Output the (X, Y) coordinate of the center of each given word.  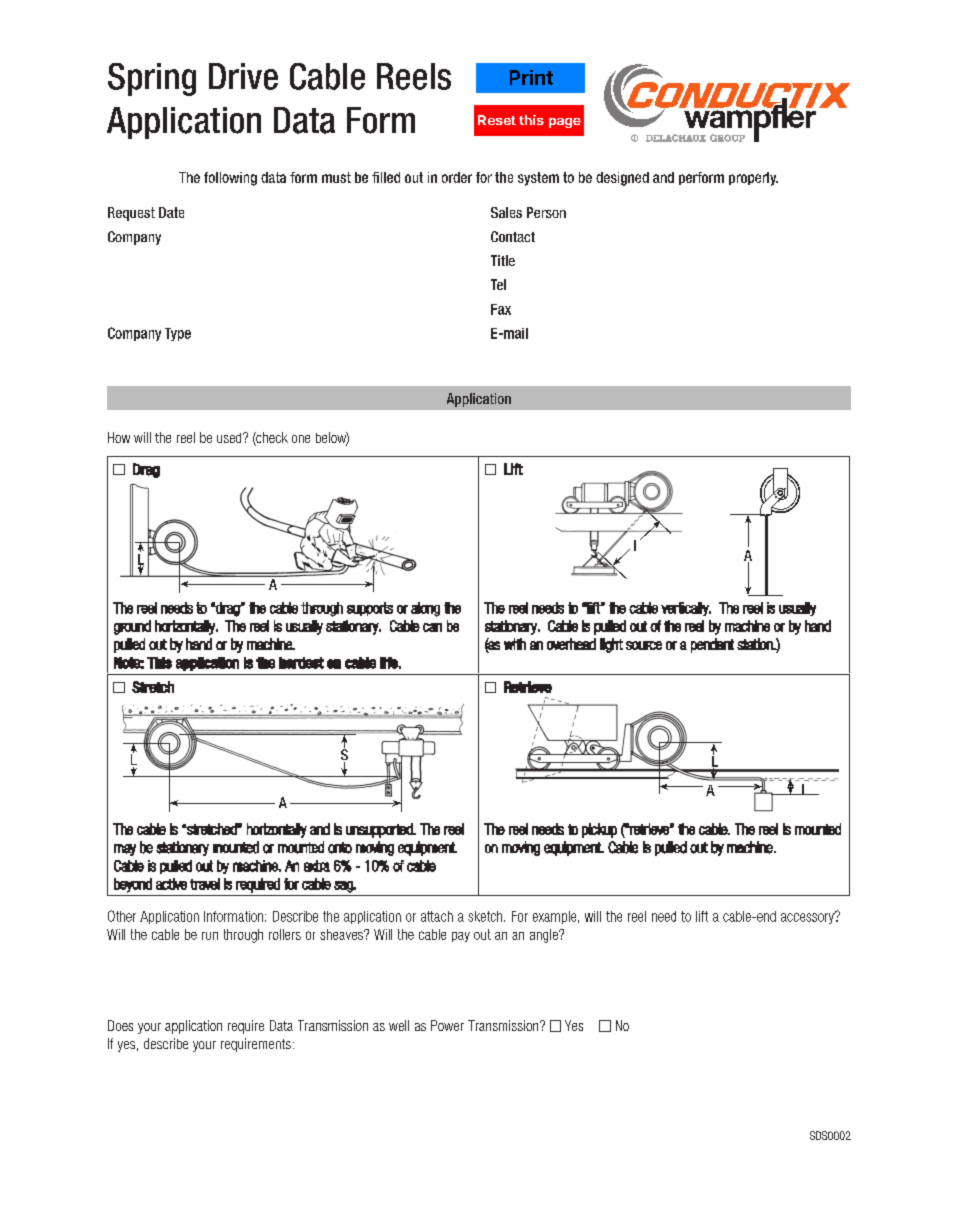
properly (753, 179)
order (457, 177)
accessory (808, 917)
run (210, 936)
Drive (243, 76)
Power (447, 1025)
